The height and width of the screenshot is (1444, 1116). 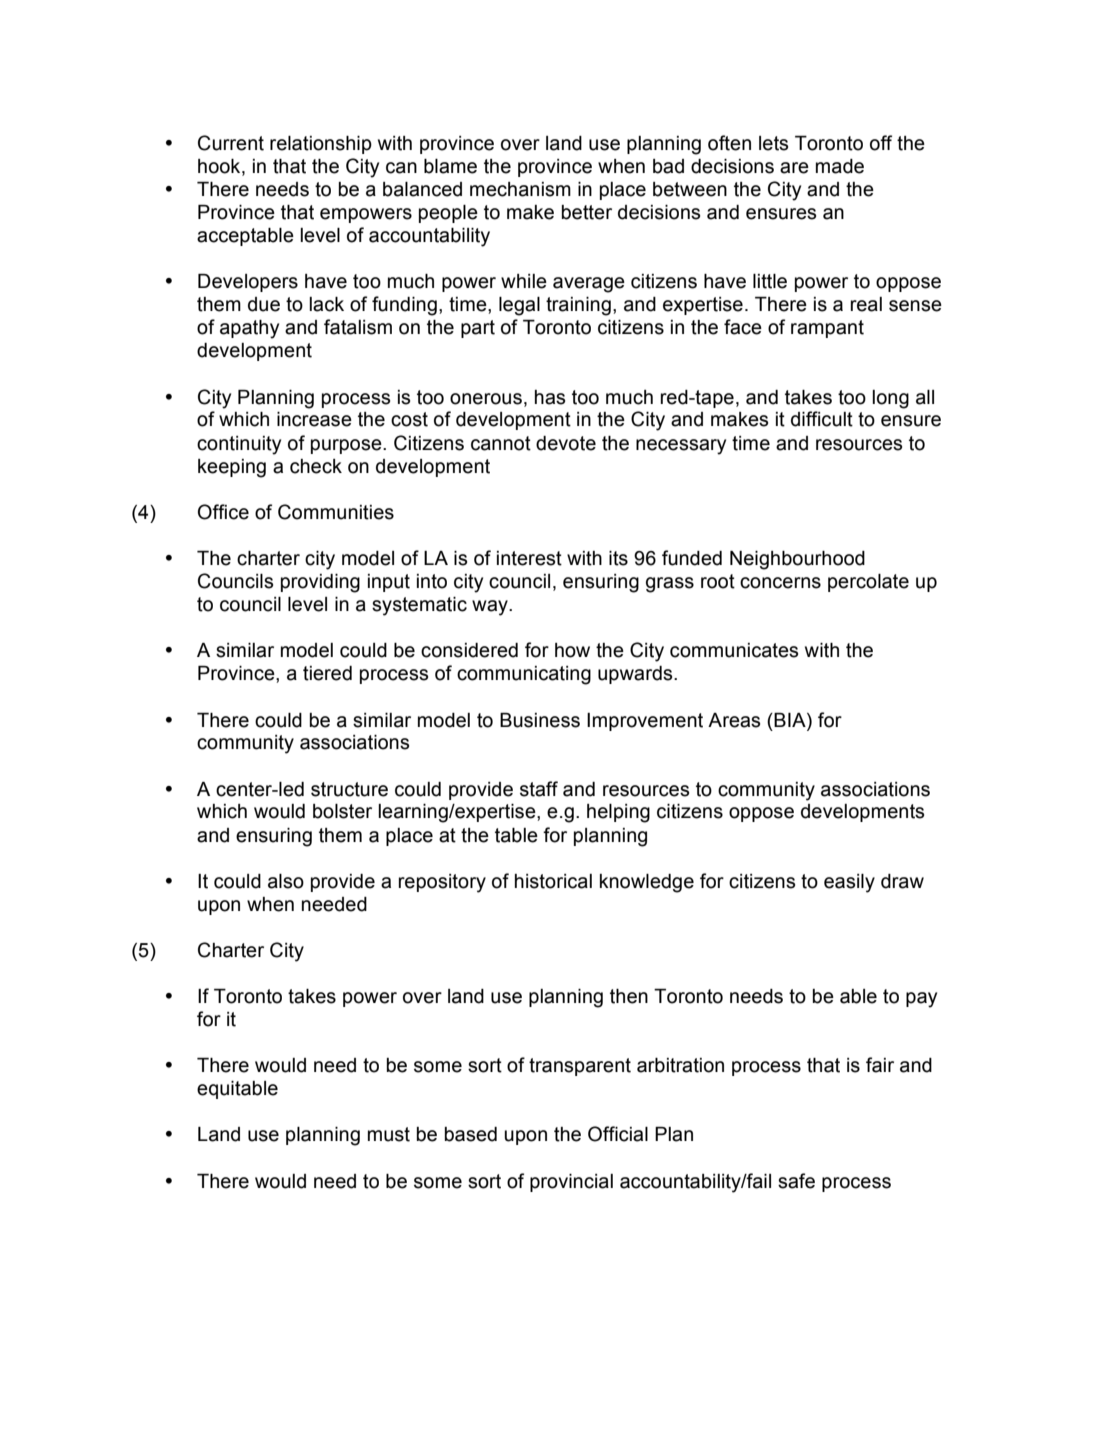 What do you see at coordinates (286, 881) in the screenshot?
I see `also` at bounding box center [286, 881].
